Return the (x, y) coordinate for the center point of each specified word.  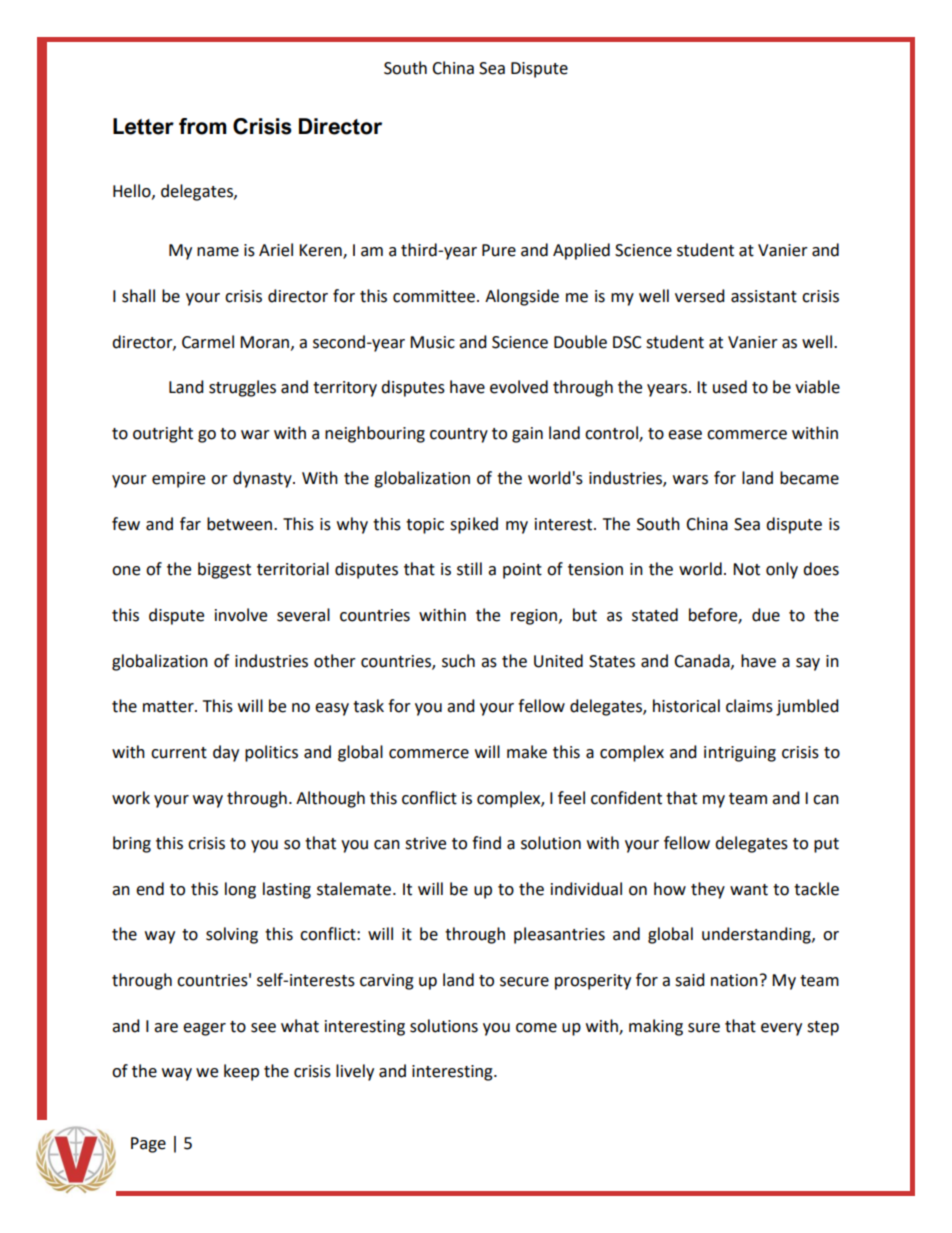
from (203, 126)
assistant (764, 296)
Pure (499, 250)
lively (355, 1072)
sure (704, 1028)
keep (241, 1072)
